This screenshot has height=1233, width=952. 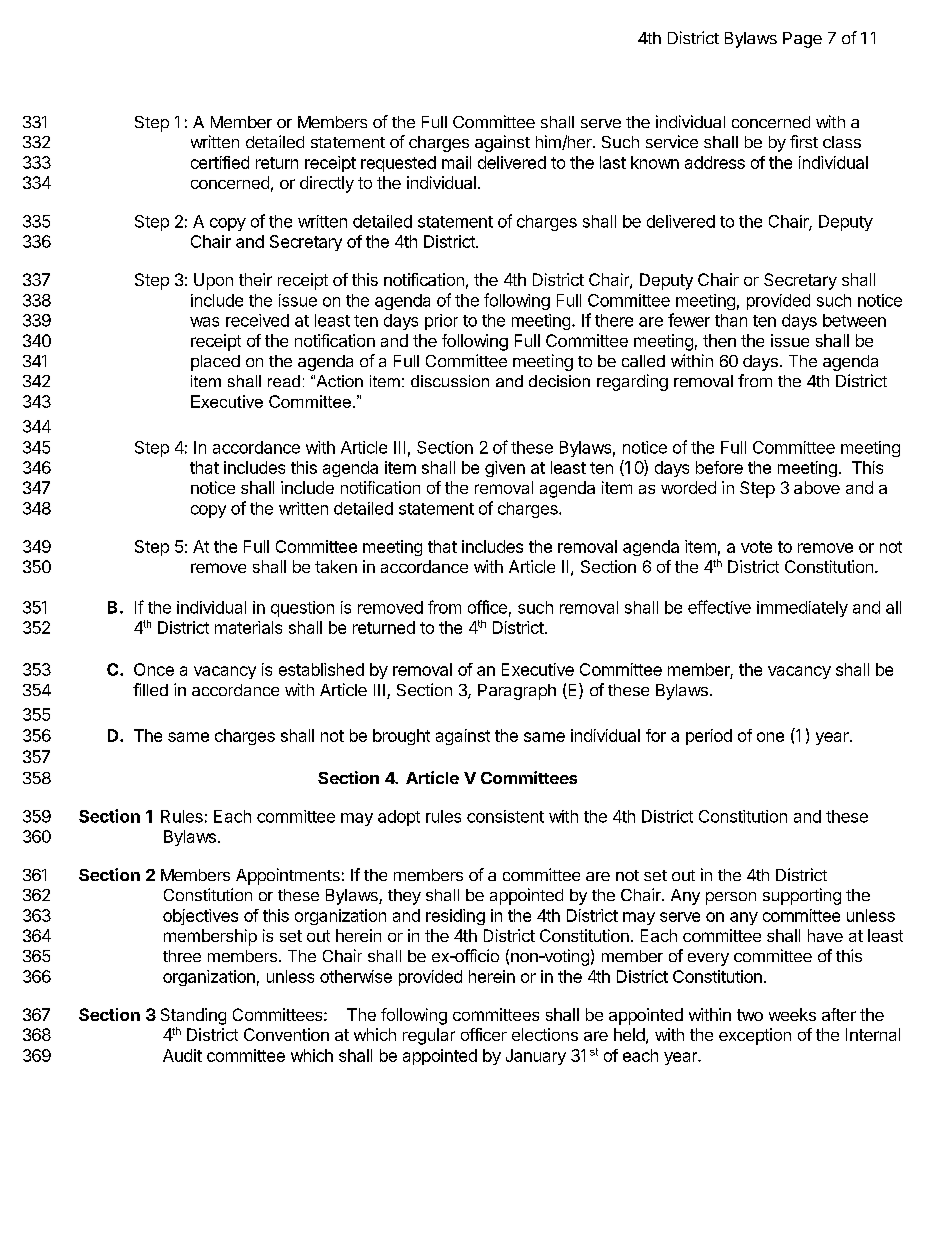 I want to click on Standing, so click(x=193, y=1016).
